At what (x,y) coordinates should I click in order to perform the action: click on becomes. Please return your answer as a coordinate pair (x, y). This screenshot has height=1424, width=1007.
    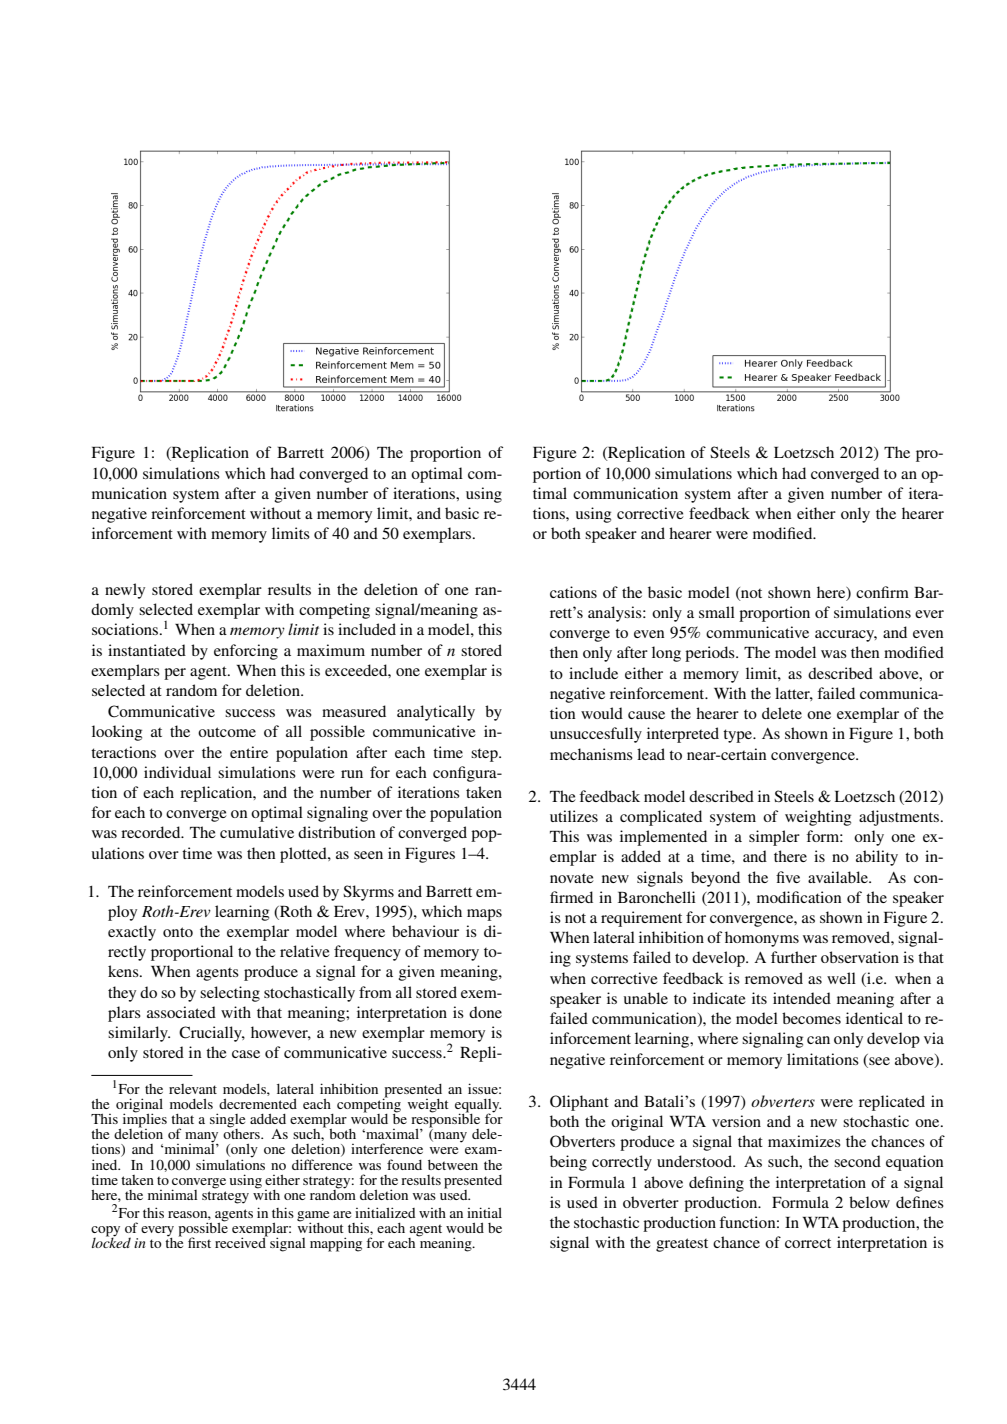
    Looking at the image, I should click on (811, 1018).
